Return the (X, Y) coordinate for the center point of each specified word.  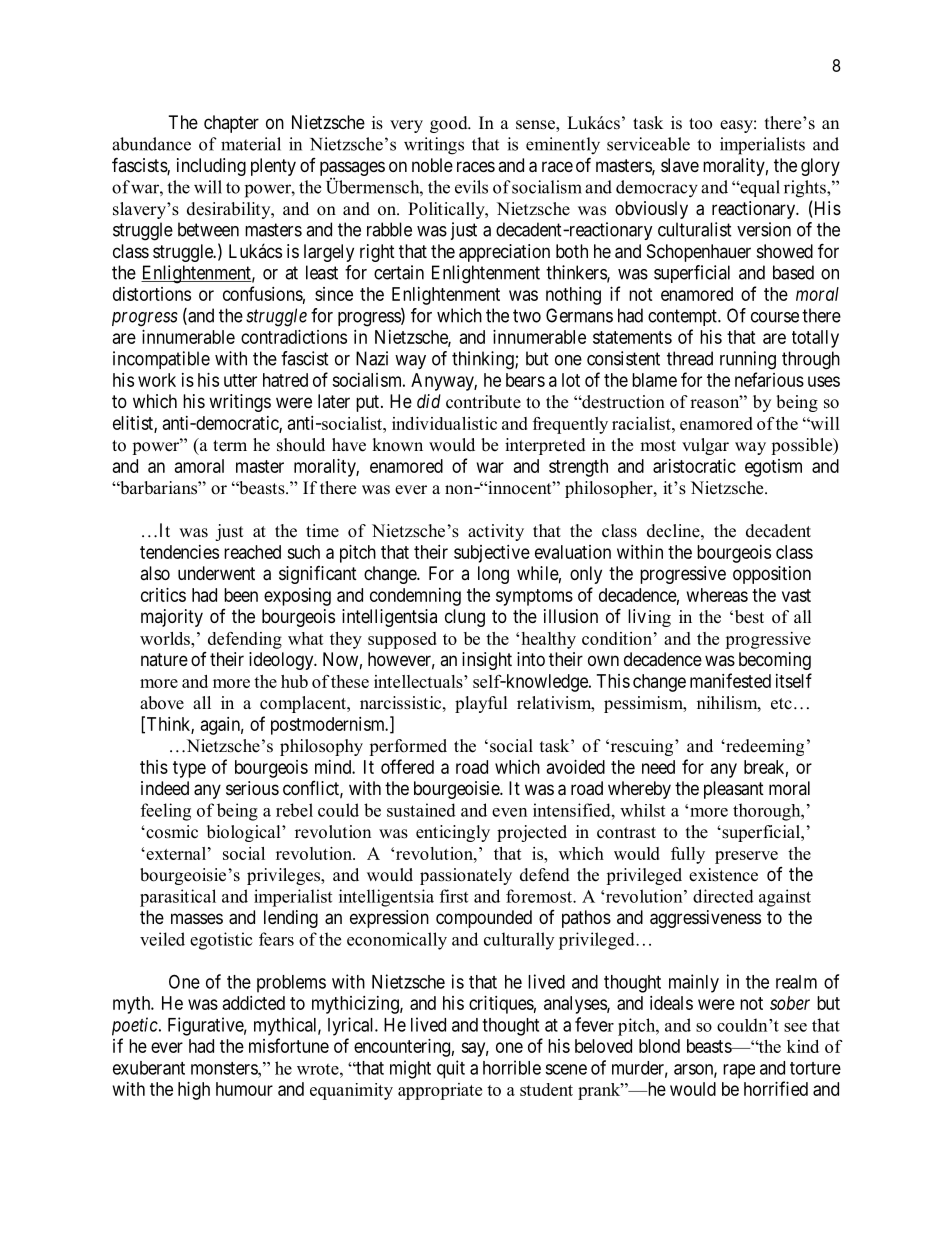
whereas (717, 595)
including (211, 167)
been (241, 595)
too (700, 124)
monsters (225, 1068)
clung (465, 618)
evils (471, 187)
